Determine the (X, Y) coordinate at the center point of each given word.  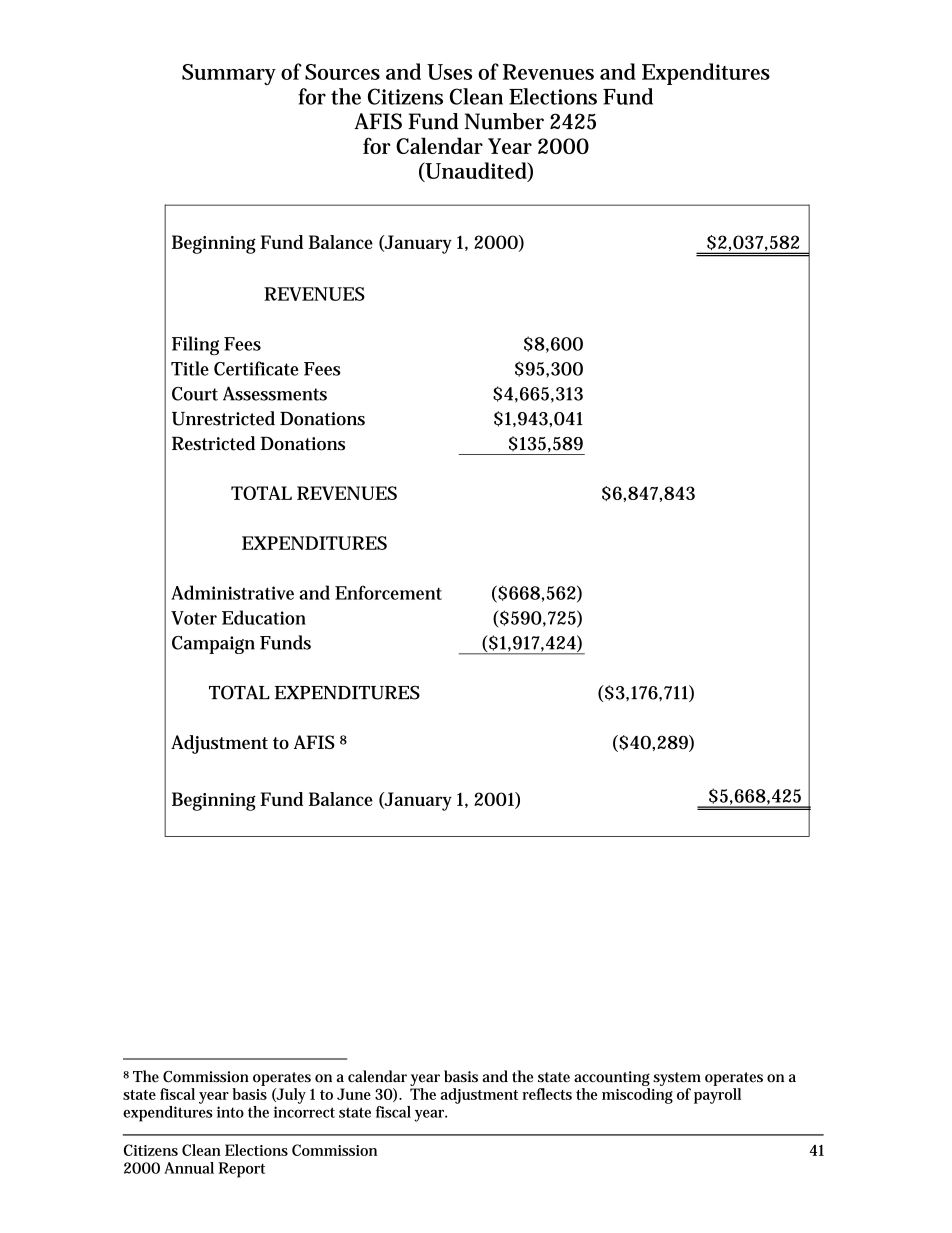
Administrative (232, 592)
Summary (229, 74)
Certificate (256, 368)
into (230, 1112)
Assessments (275, 393)
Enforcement (388, 592)
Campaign (213, 645)
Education (264, 617)
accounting (612, 1080)
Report (241, 1170)
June (354, 1094)
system (677, 1080)
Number (504, 121)
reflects (547, 1094)
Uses (449, 72)
